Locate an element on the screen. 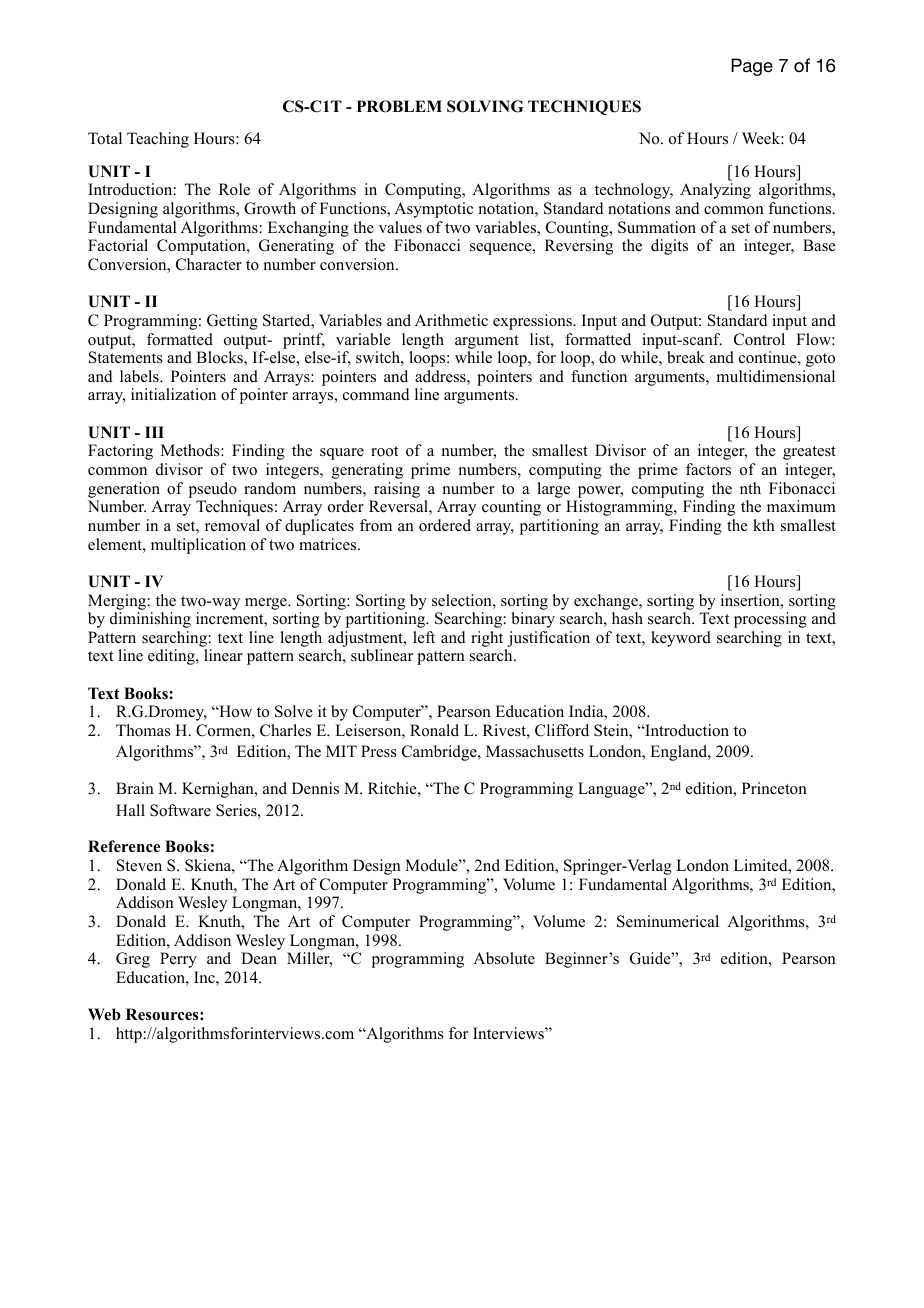  Control is located at coordinates (759, 339).
